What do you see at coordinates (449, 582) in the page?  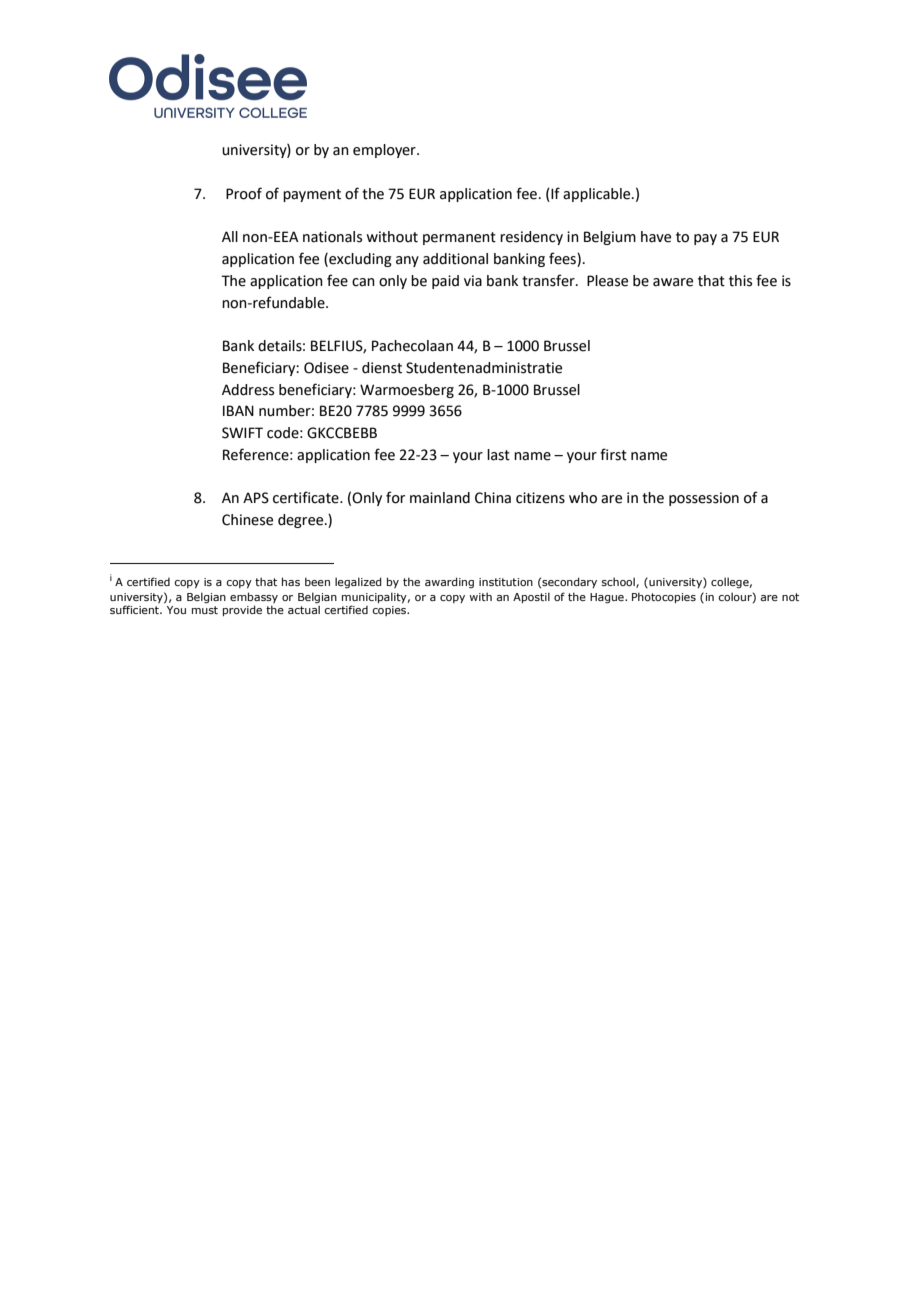 I see `awarding` at bounding box center [449, 582].
